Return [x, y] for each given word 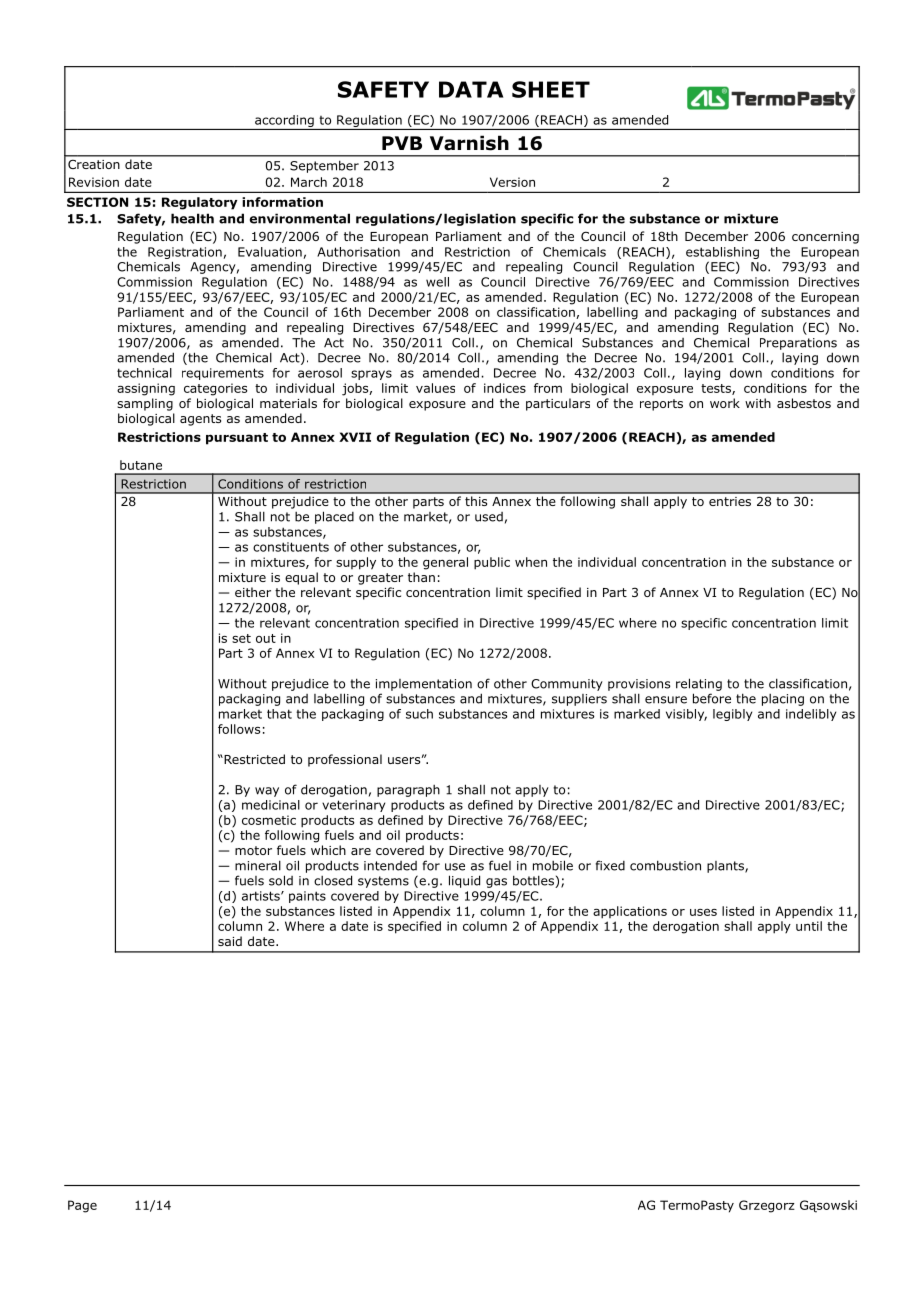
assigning [146, 389]
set [241, 638]
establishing [722, 253]
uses [703, 912]
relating [699, 684]
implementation [424, 685]
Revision [94, 182]
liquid [464, 881]
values [435, 388]
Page [82, 1206]
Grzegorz [767, 1206]
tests [717, 389]
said [230, 941]
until [809, 926]
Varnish [469, 143]
